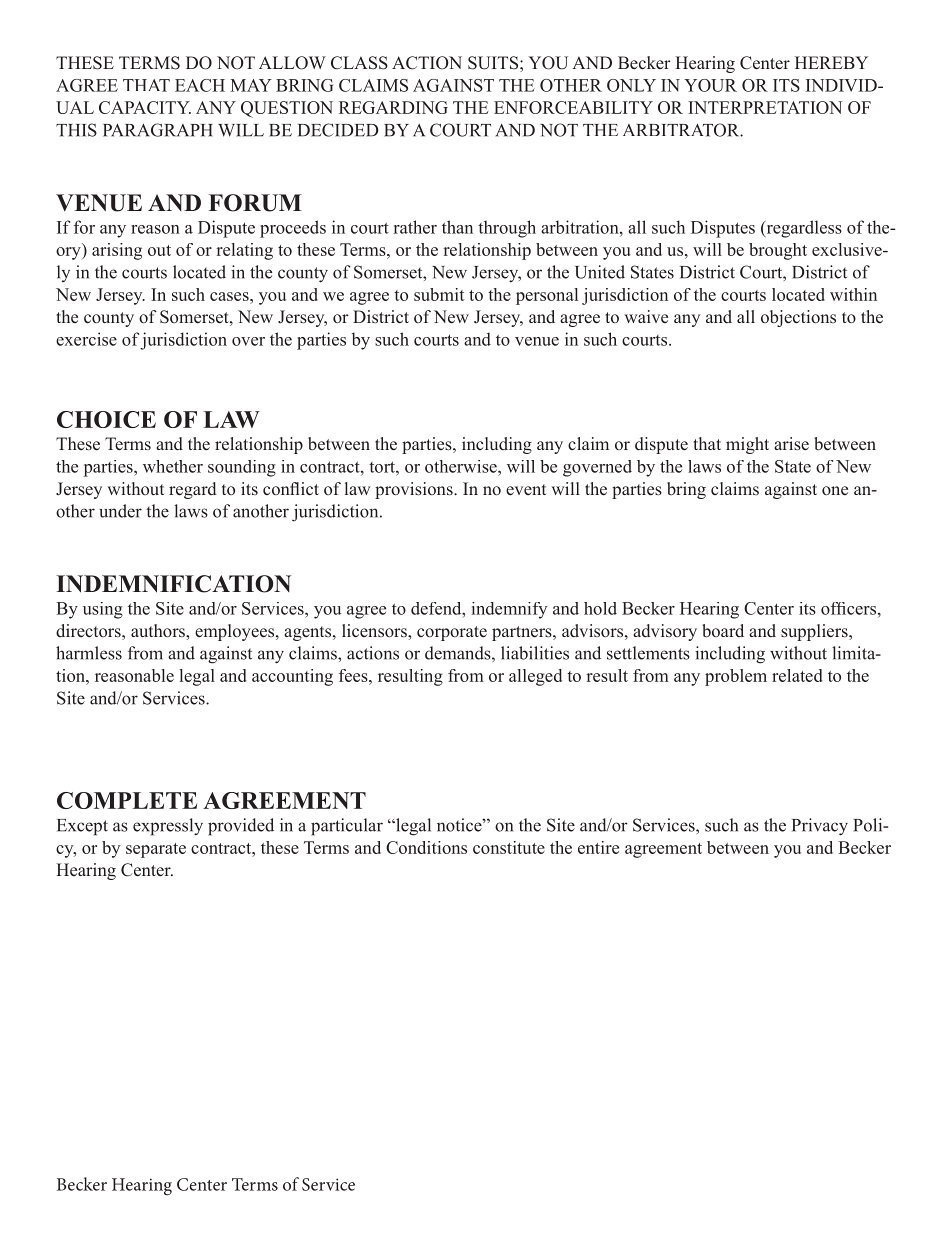 This image has width=952, height=1233. What do you see at coordinates (439, 294) in the image?
I see `submit` at bounding box center [439, 294].
